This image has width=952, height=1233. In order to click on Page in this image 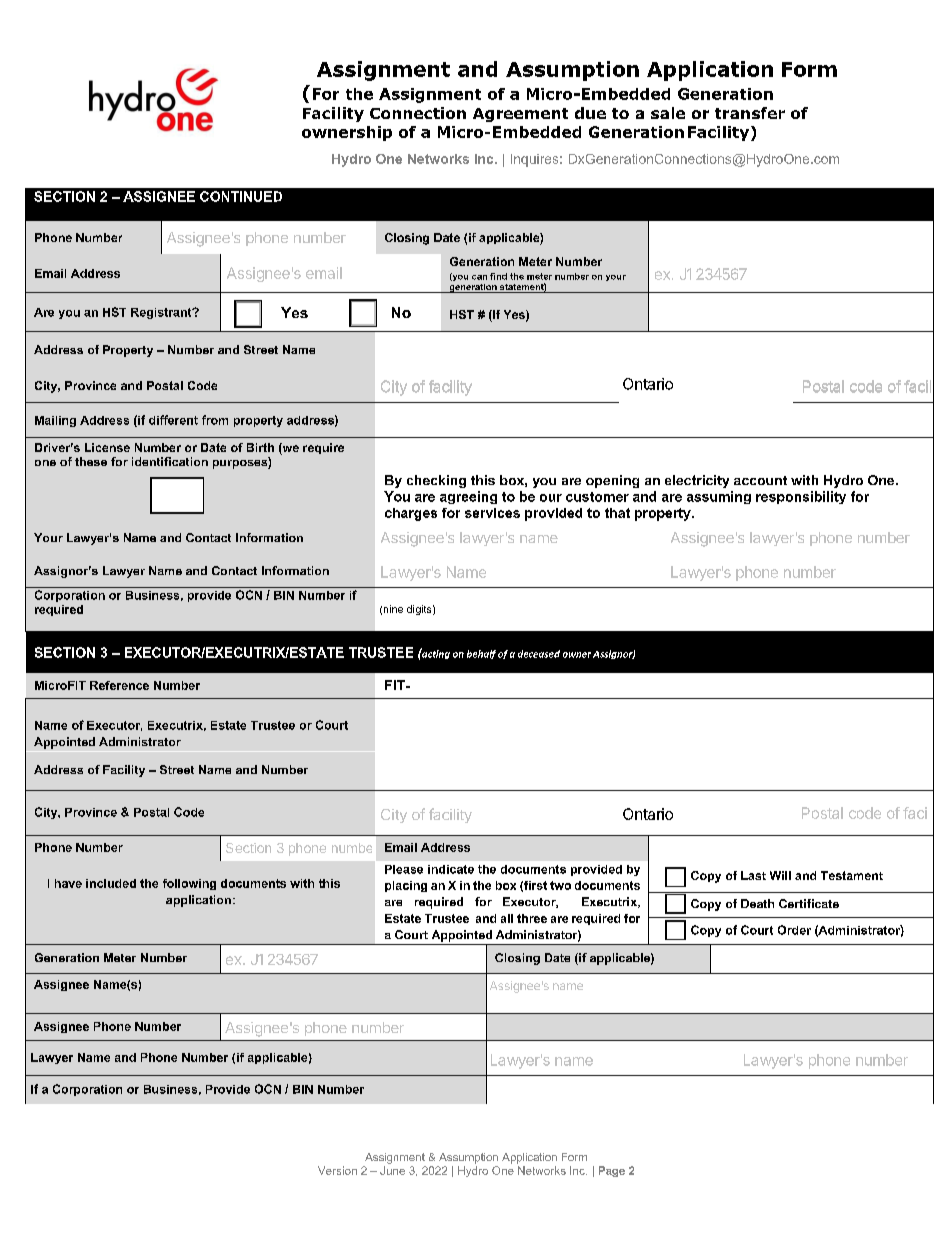, I will do `click(612, 1171)`.
